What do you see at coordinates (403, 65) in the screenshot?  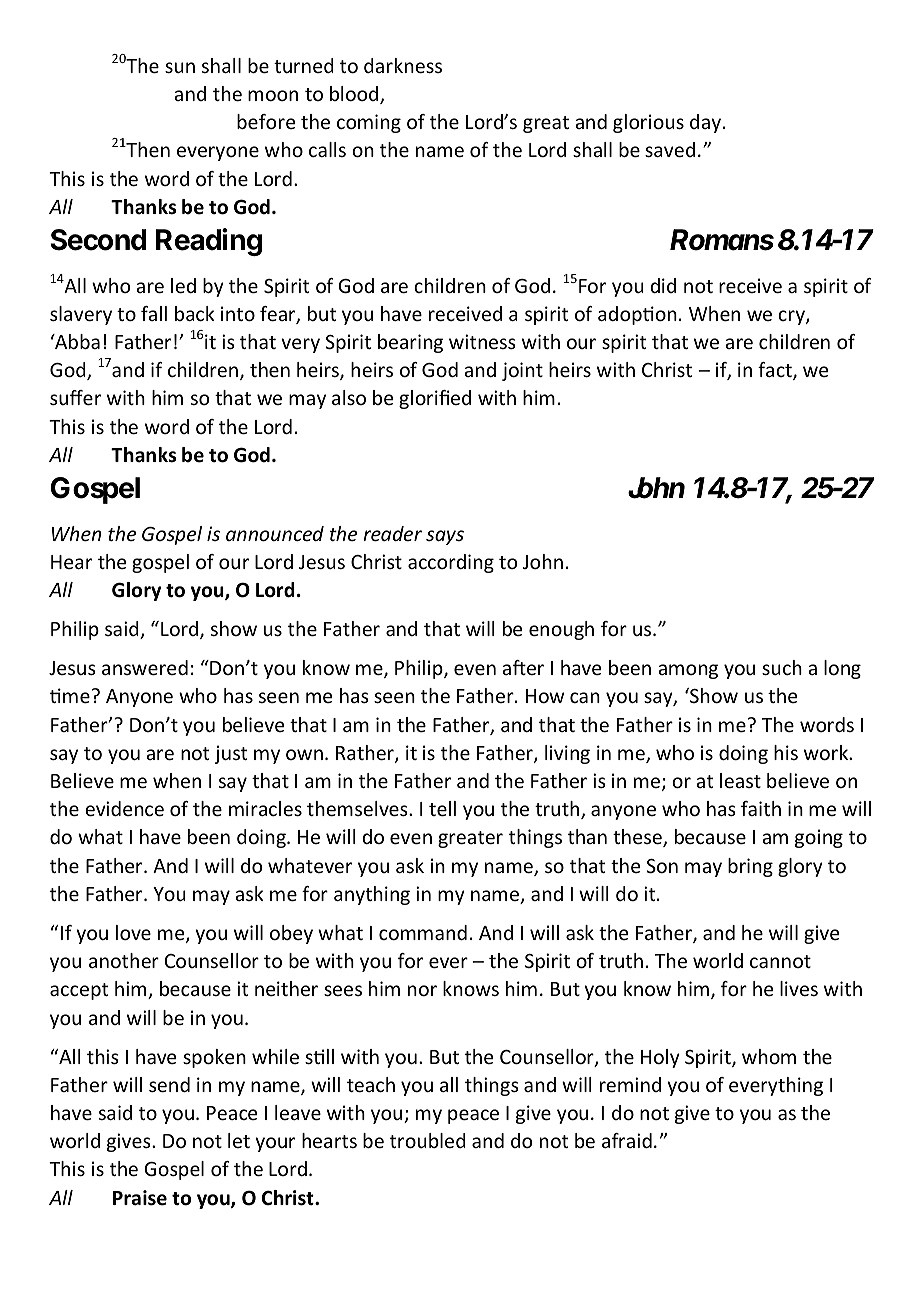 I see `darkness` at bounding box center [403, 65].
